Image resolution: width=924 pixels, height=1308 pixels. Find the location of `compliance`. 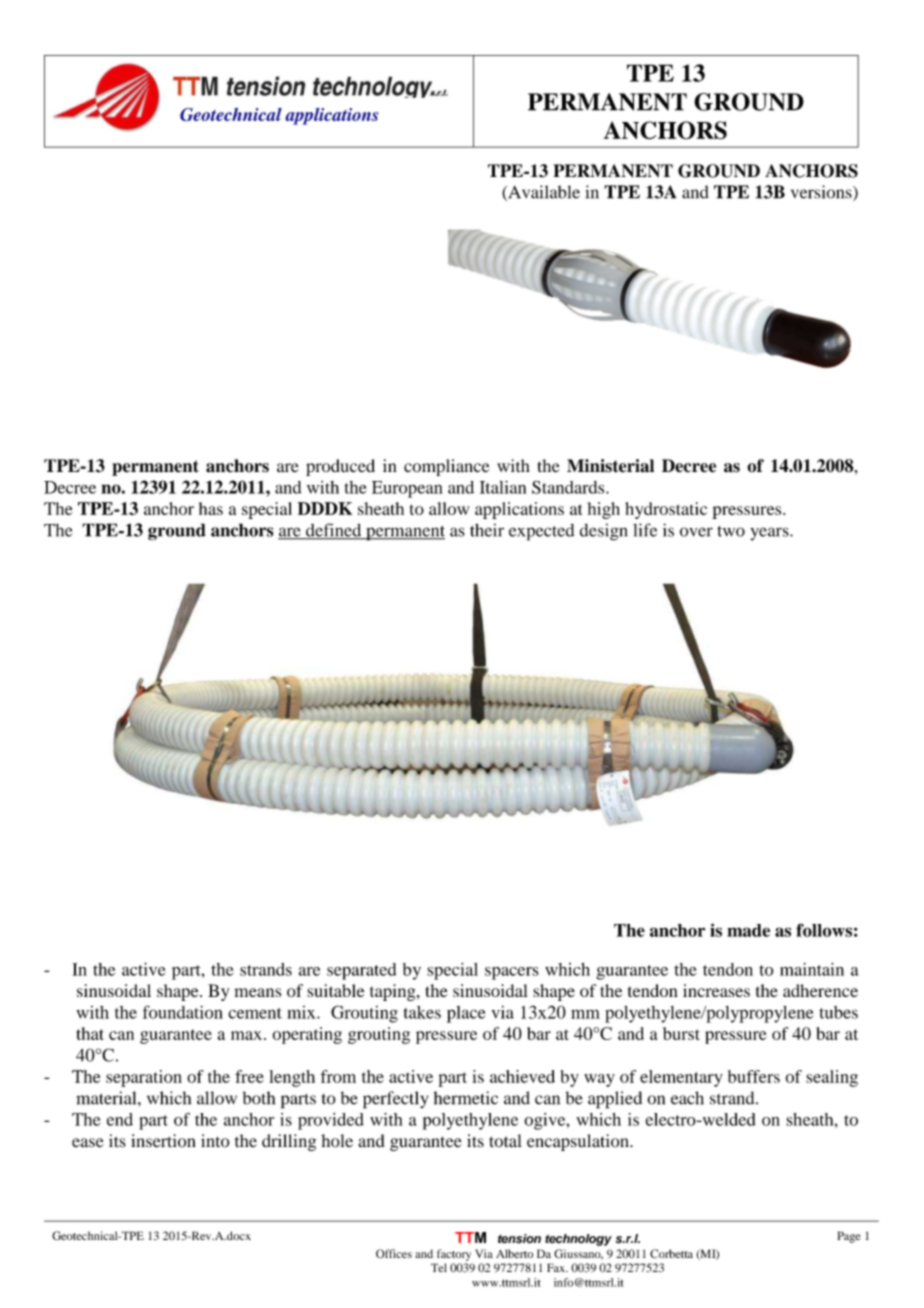

compliance is located at coordinates (447, 467).
